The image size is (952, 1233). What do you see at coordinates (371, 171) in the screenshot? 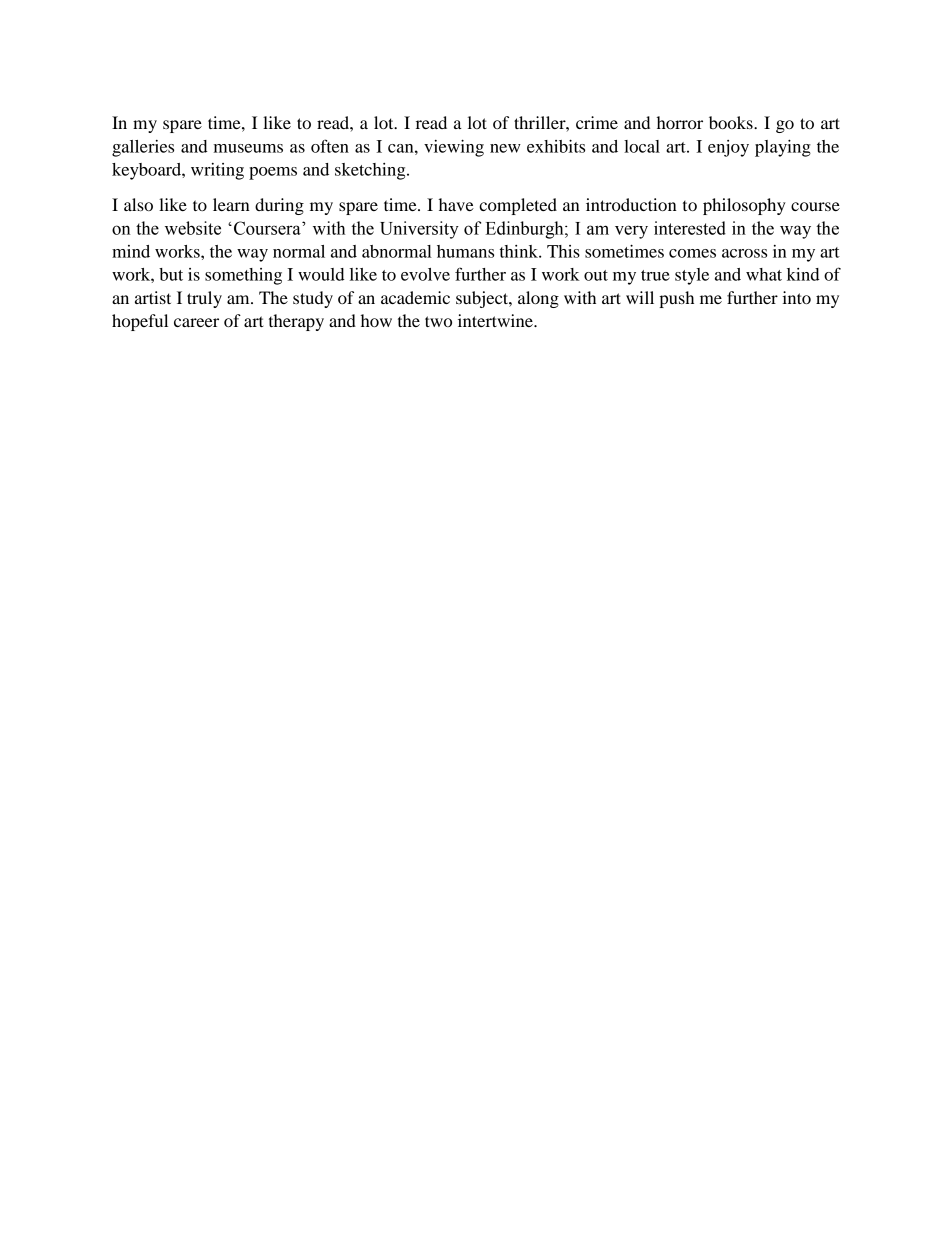
I see `sketching` at bounding box center [371, 171].
